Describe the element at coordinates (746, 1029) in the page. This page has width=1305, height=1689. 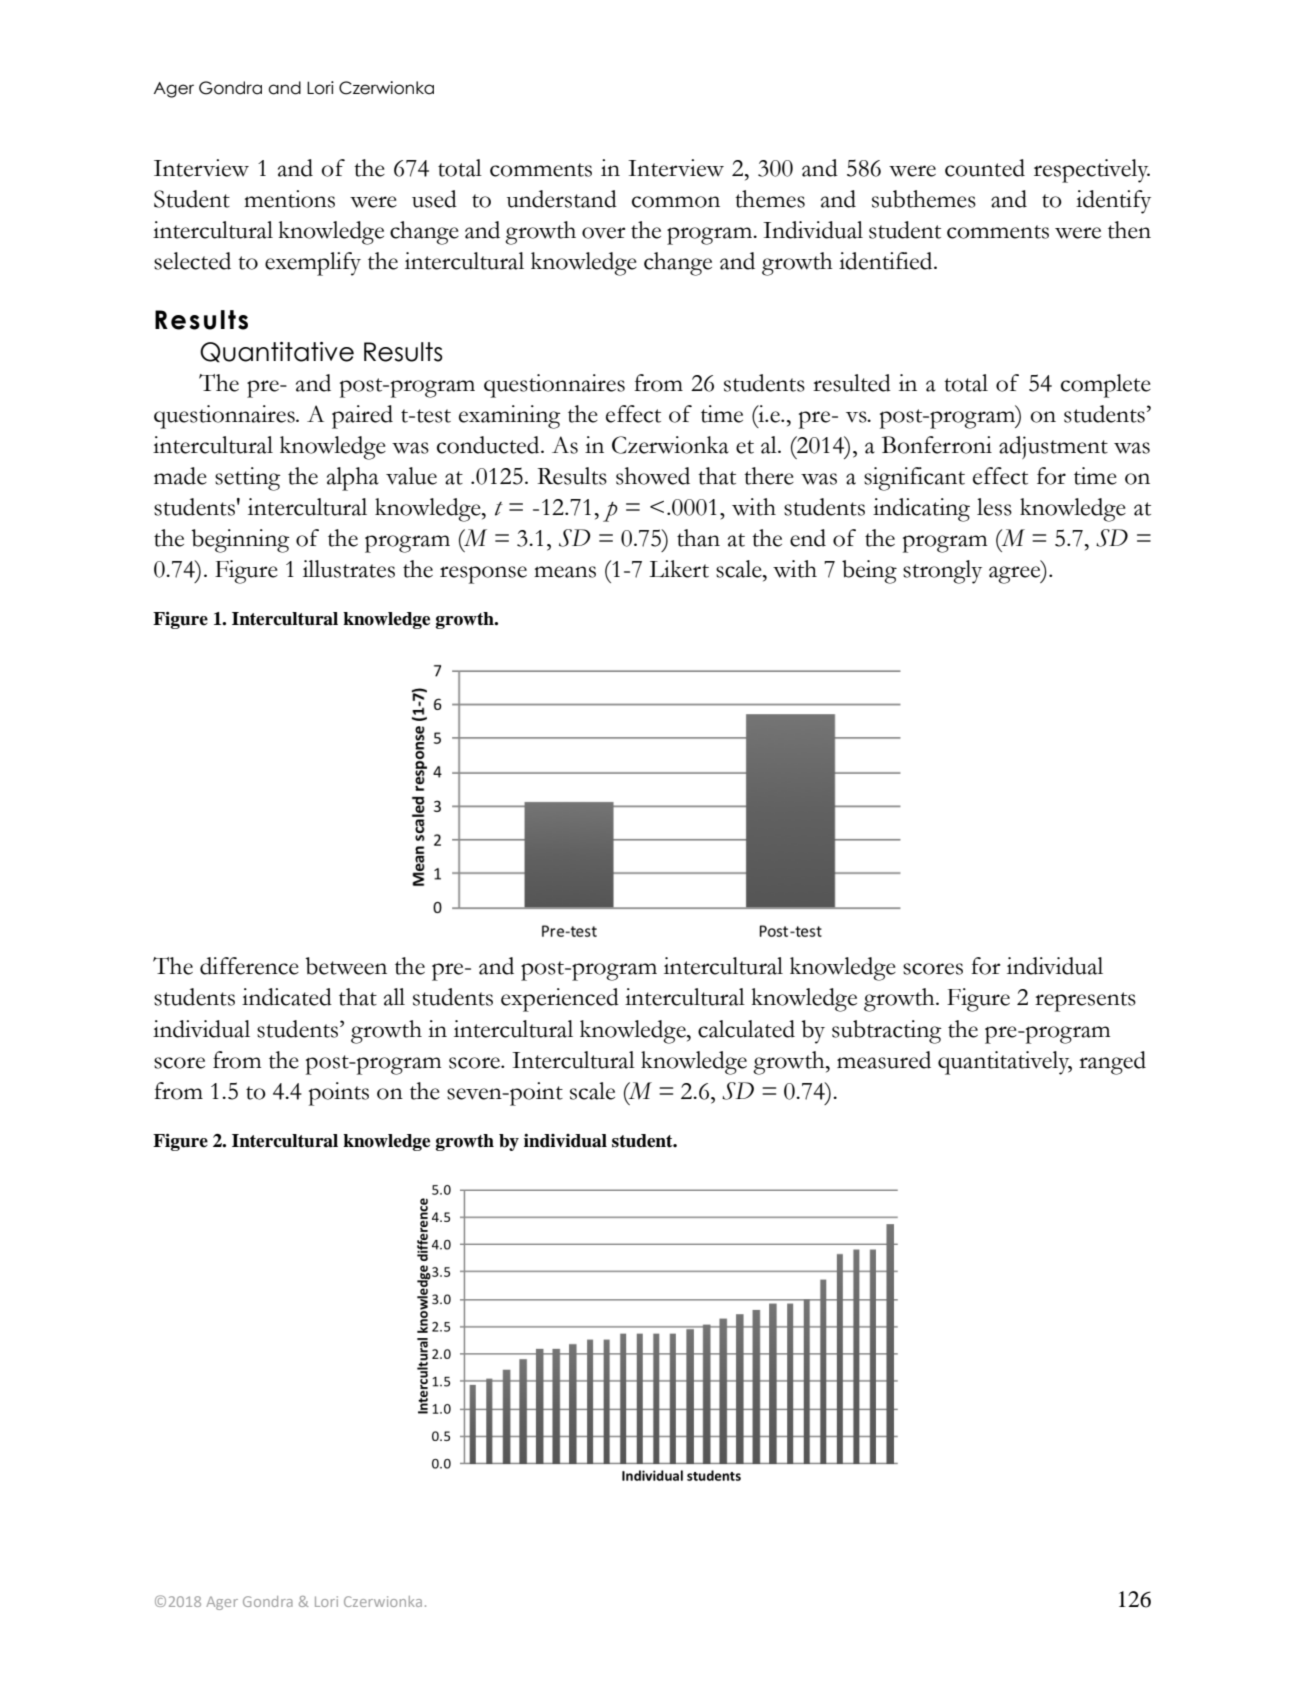
I see `calculated` at that location.
